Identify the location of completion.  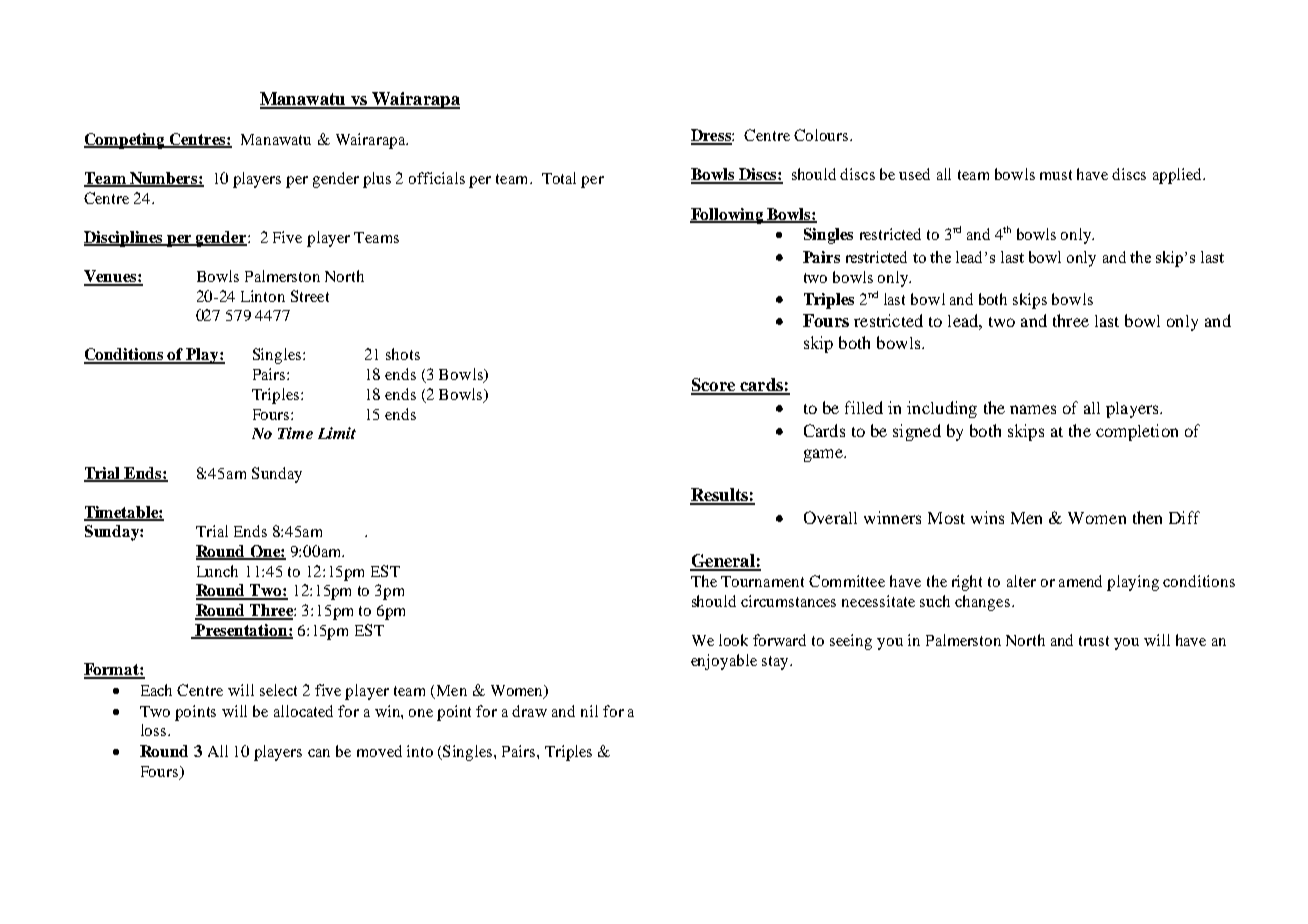
(1137, 432).
